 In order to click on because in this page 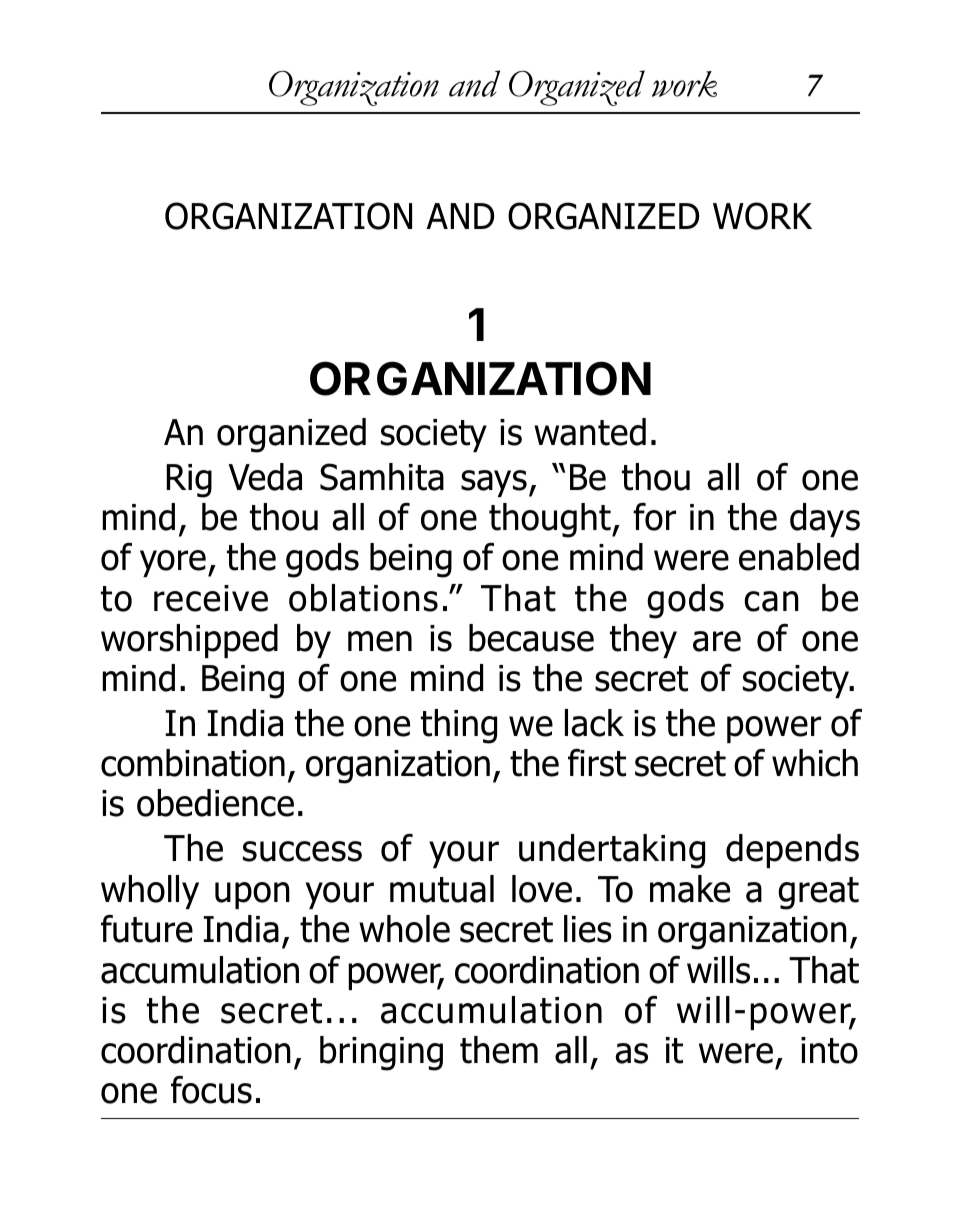, I will do `click(531, 638)`.
